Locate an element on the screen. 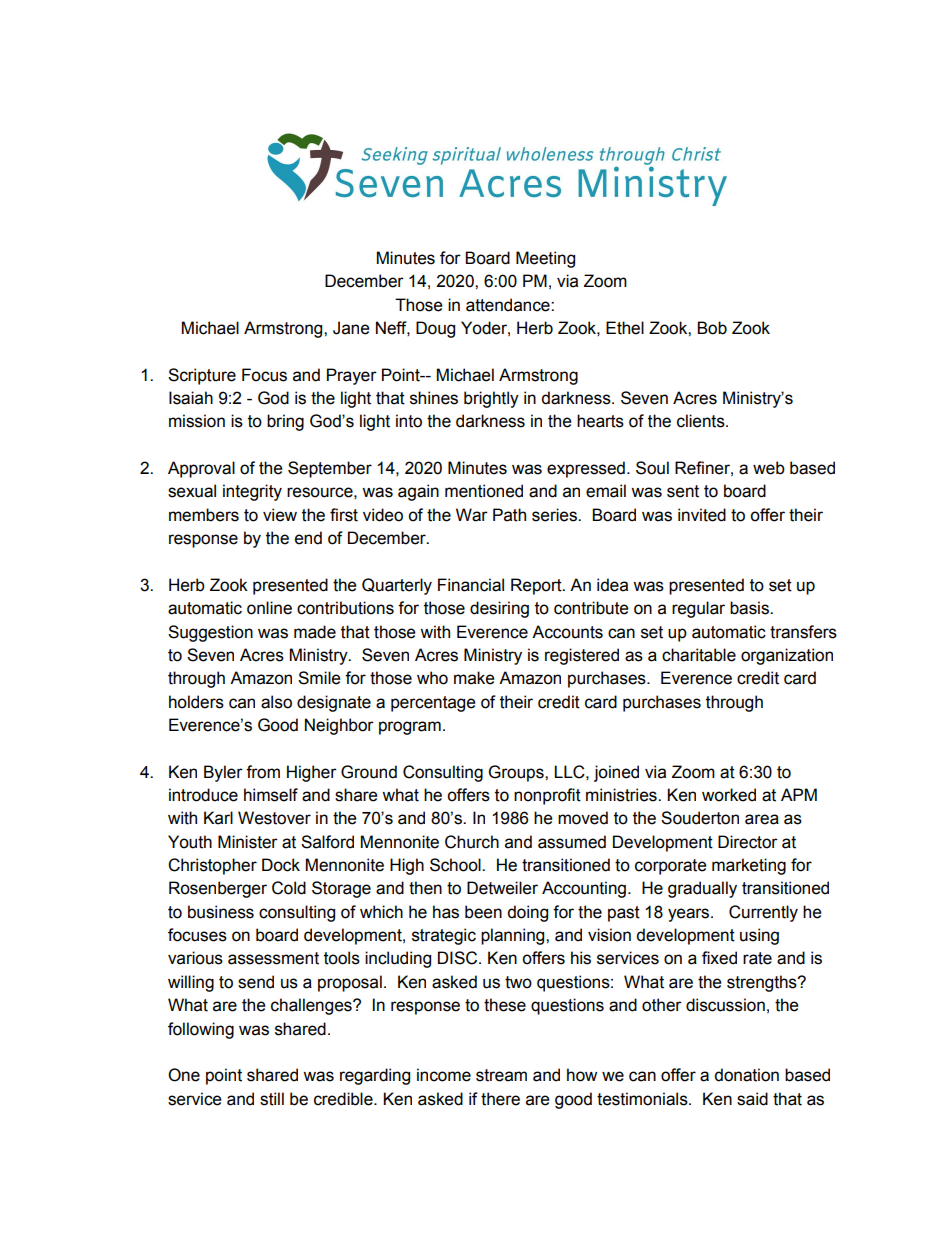  still is located at coordinates (272, 1099).
